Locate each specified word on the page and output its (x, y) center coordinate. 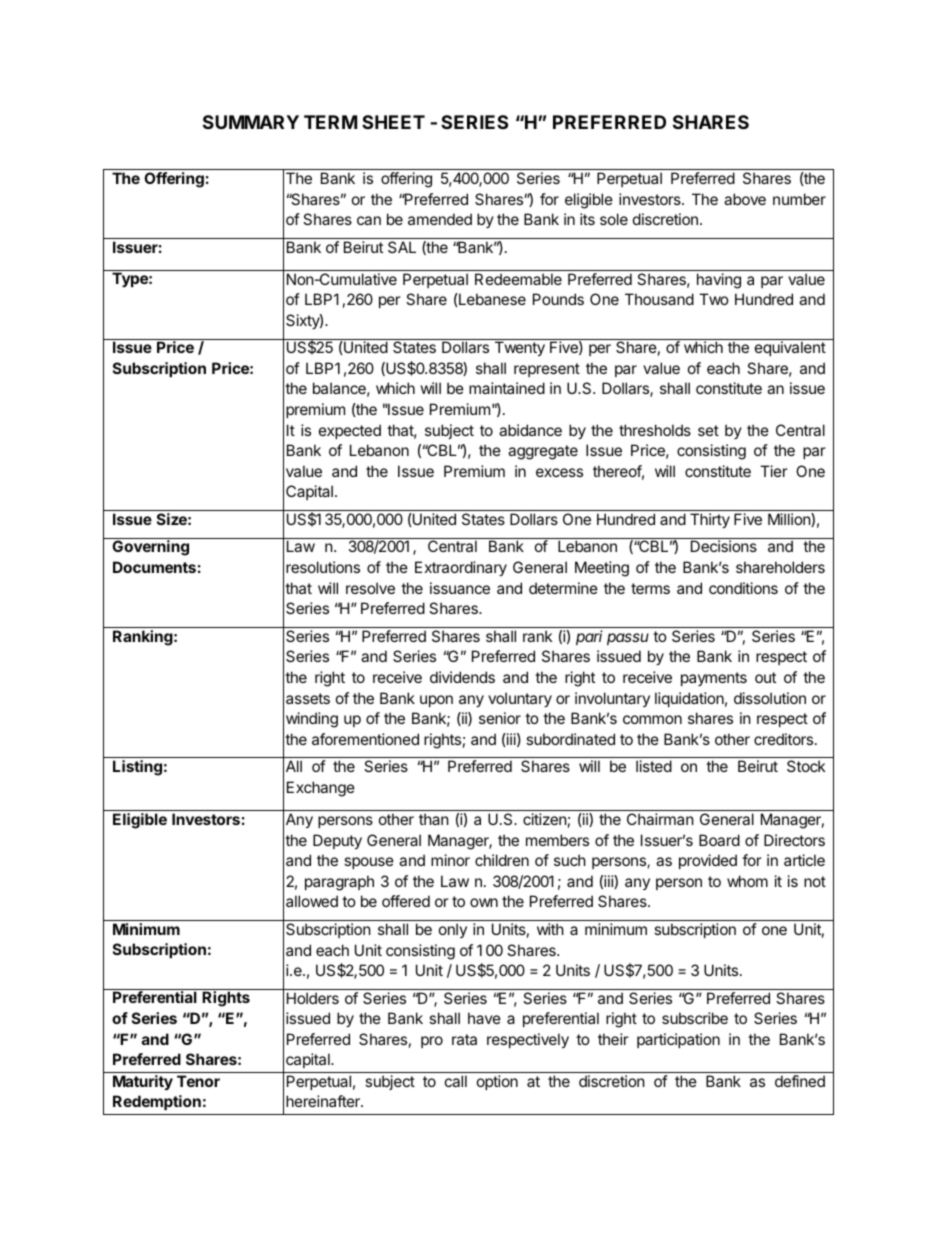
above (745, 199)
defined (800, 1081)
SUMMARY (251, 122)
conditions (743, 588)
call (456, 1081)
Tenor (198, 1081)
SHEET (393, 122)
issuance (460, 588)
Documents (154, 567)
